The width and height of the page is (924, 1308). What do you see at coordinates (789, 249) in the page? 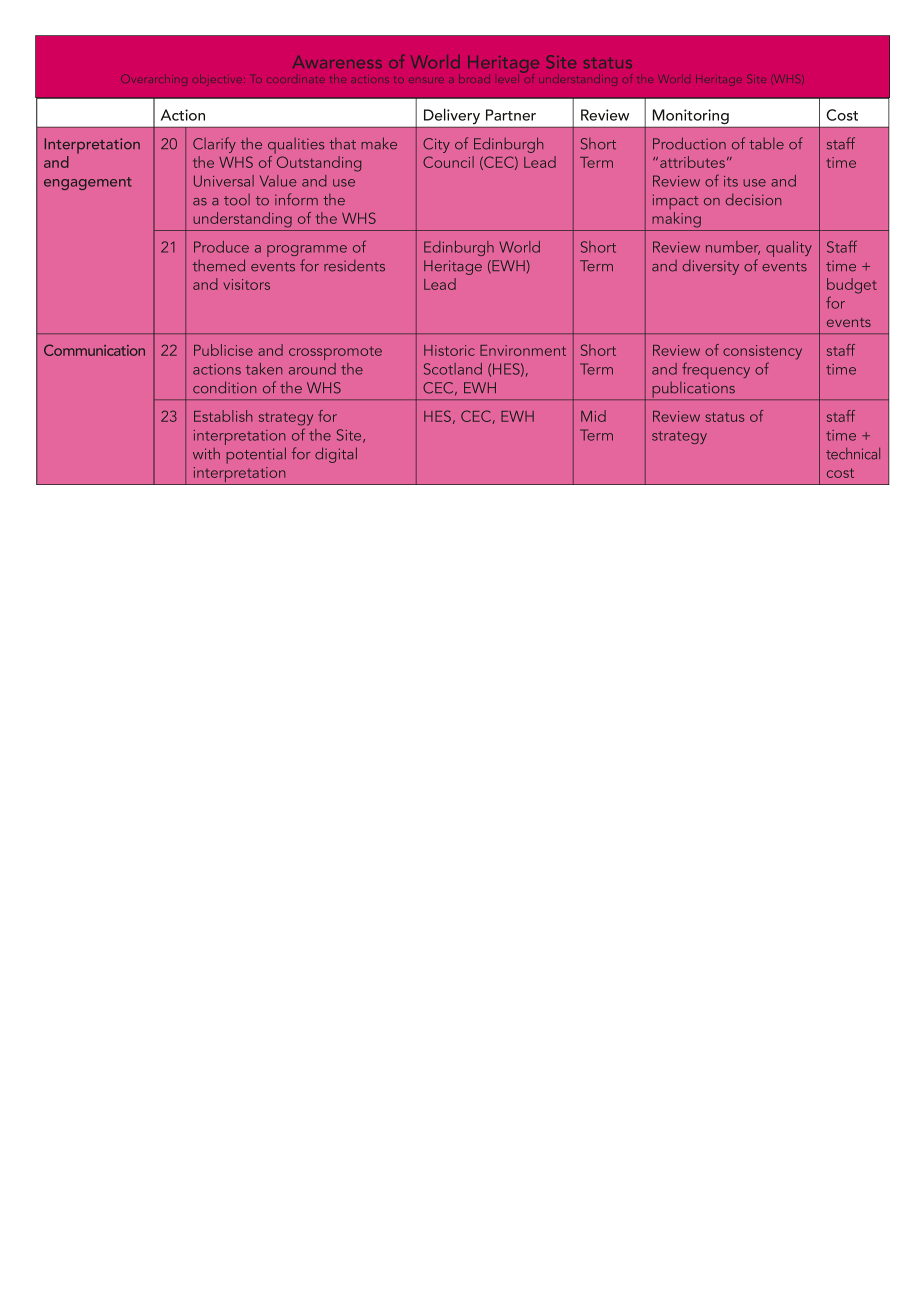
I see `quality` at bounding box center [789, 249].
